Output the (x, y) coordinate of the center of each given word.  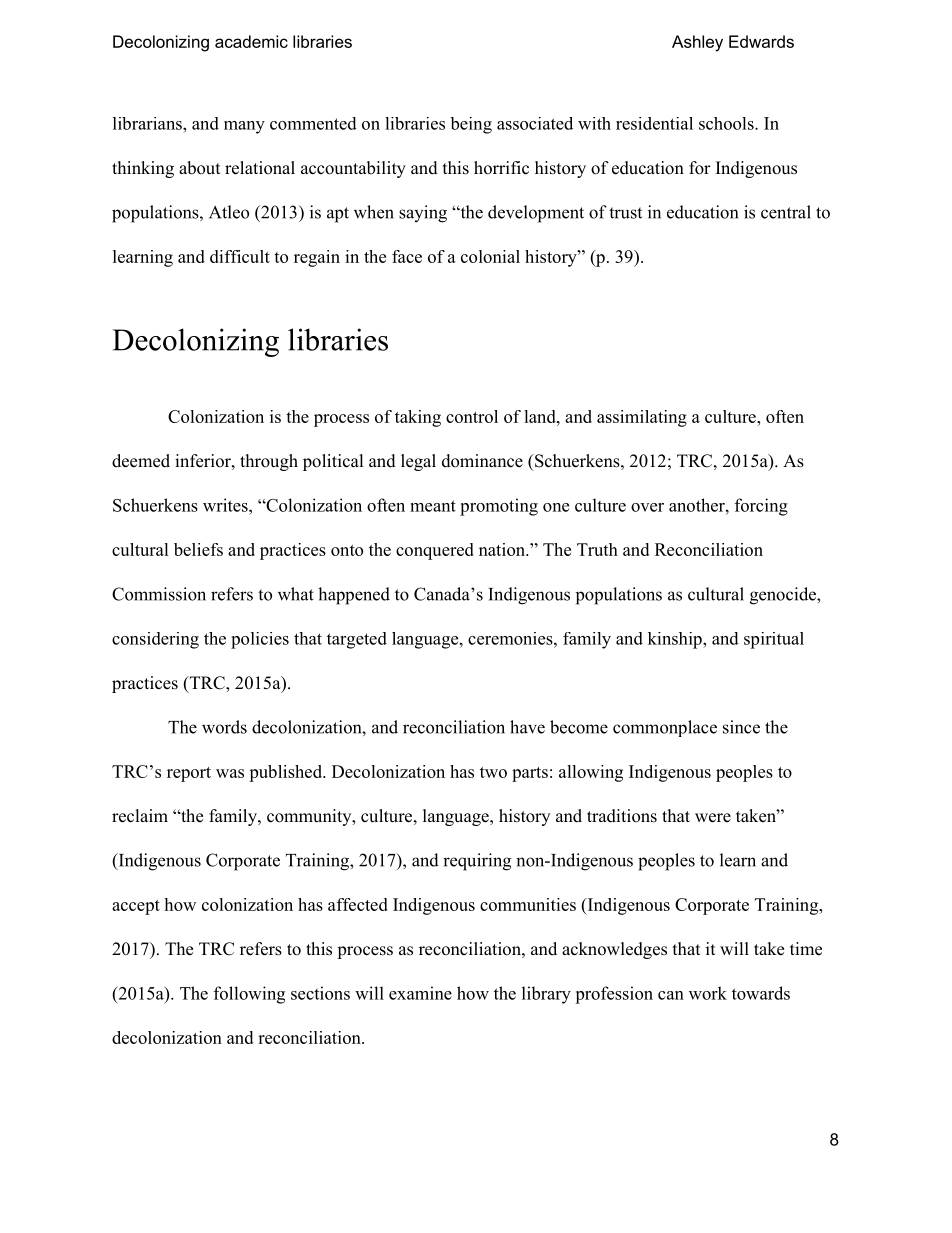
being (471, 125)
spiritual (774, 640)
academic (251, 41)
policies (260, 640)
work (708, 993)
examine (420, 993)
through (269, 462)
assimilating (642, 418)
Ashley (697, 43)
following (249, 995)
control (472, 416)
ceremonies (510, 638)
